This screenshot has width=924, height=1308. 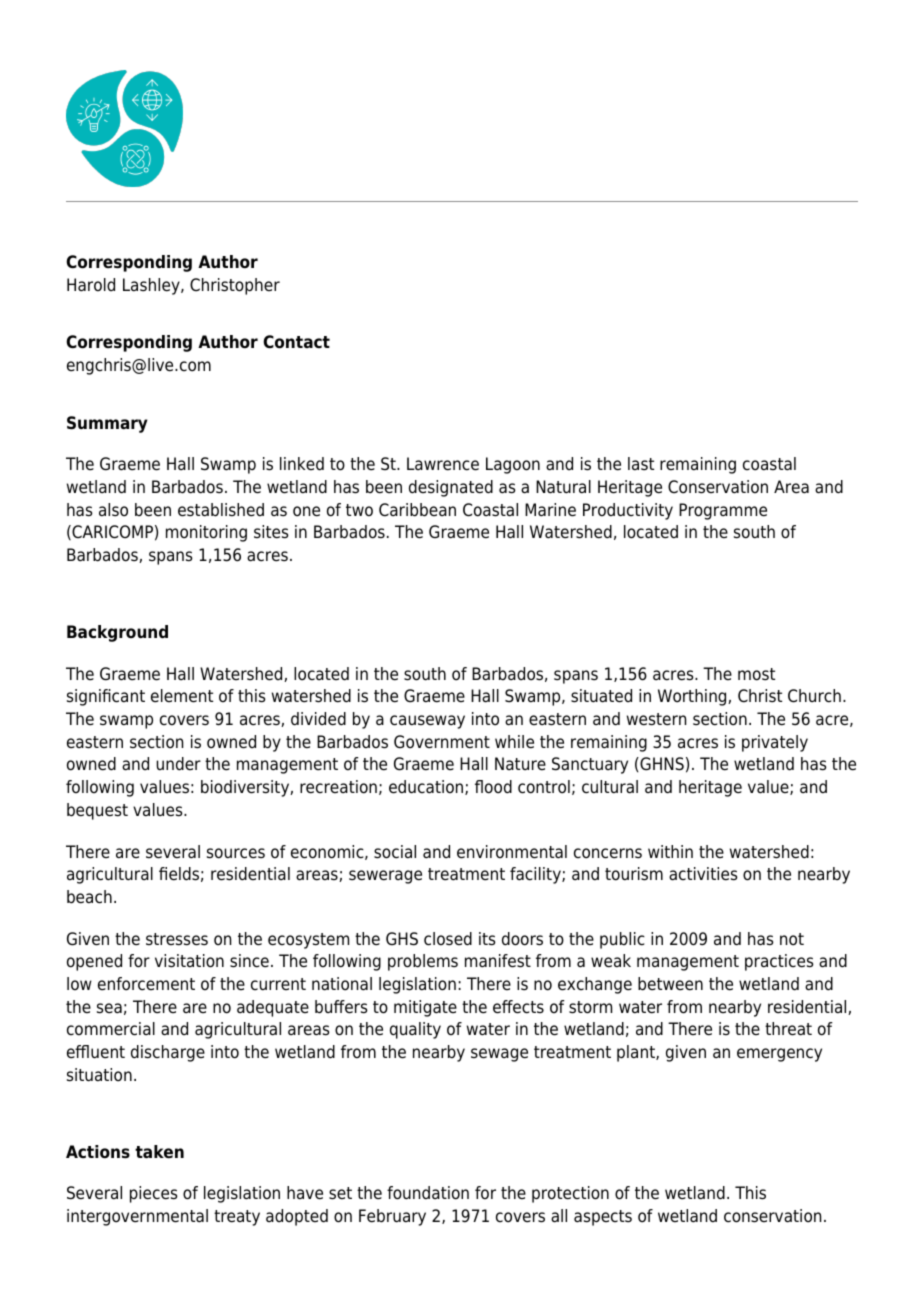 I want to click on activities, so click(x=703, y=874).
